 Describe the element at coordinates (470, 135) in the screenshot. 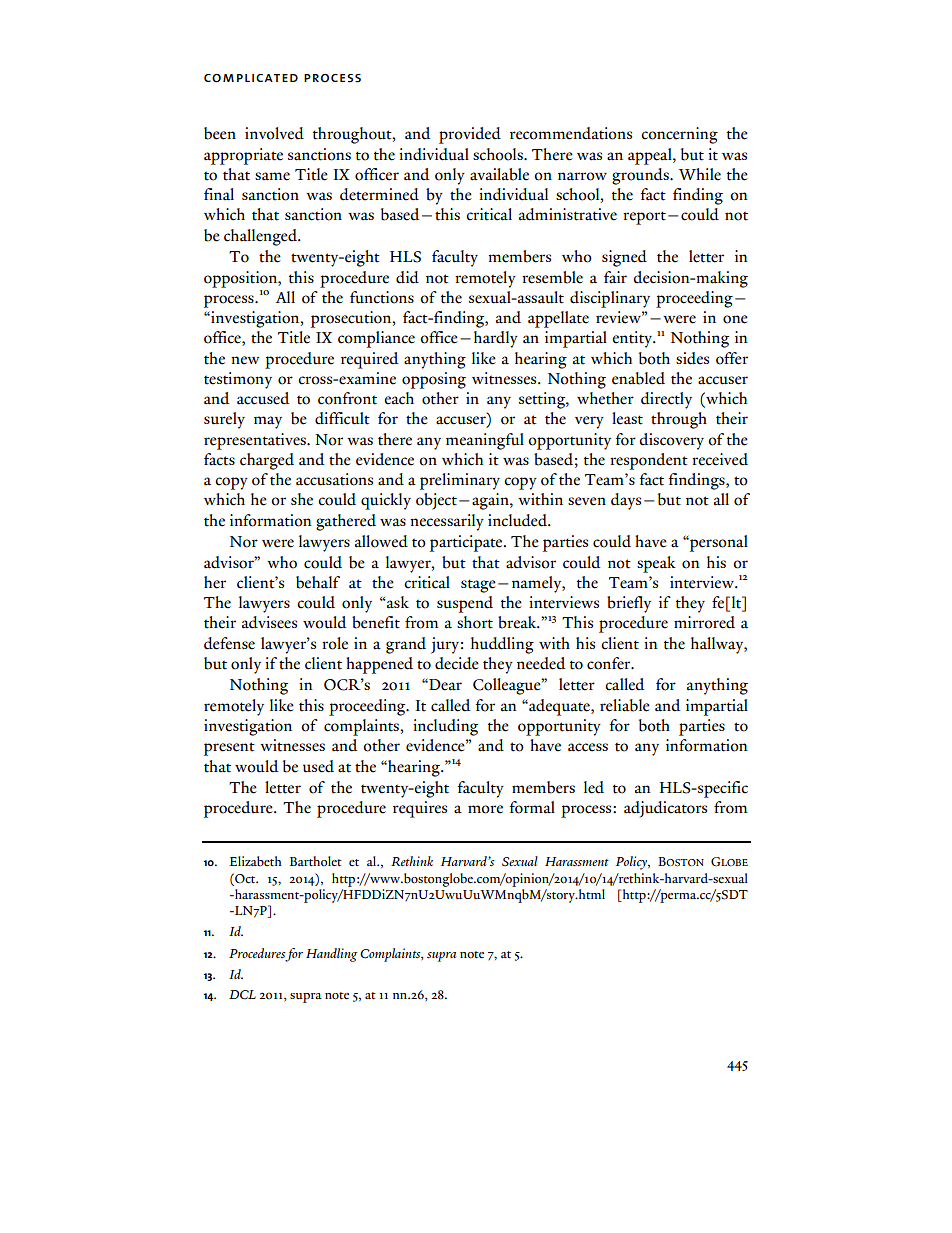

I see `provided` at that location.
